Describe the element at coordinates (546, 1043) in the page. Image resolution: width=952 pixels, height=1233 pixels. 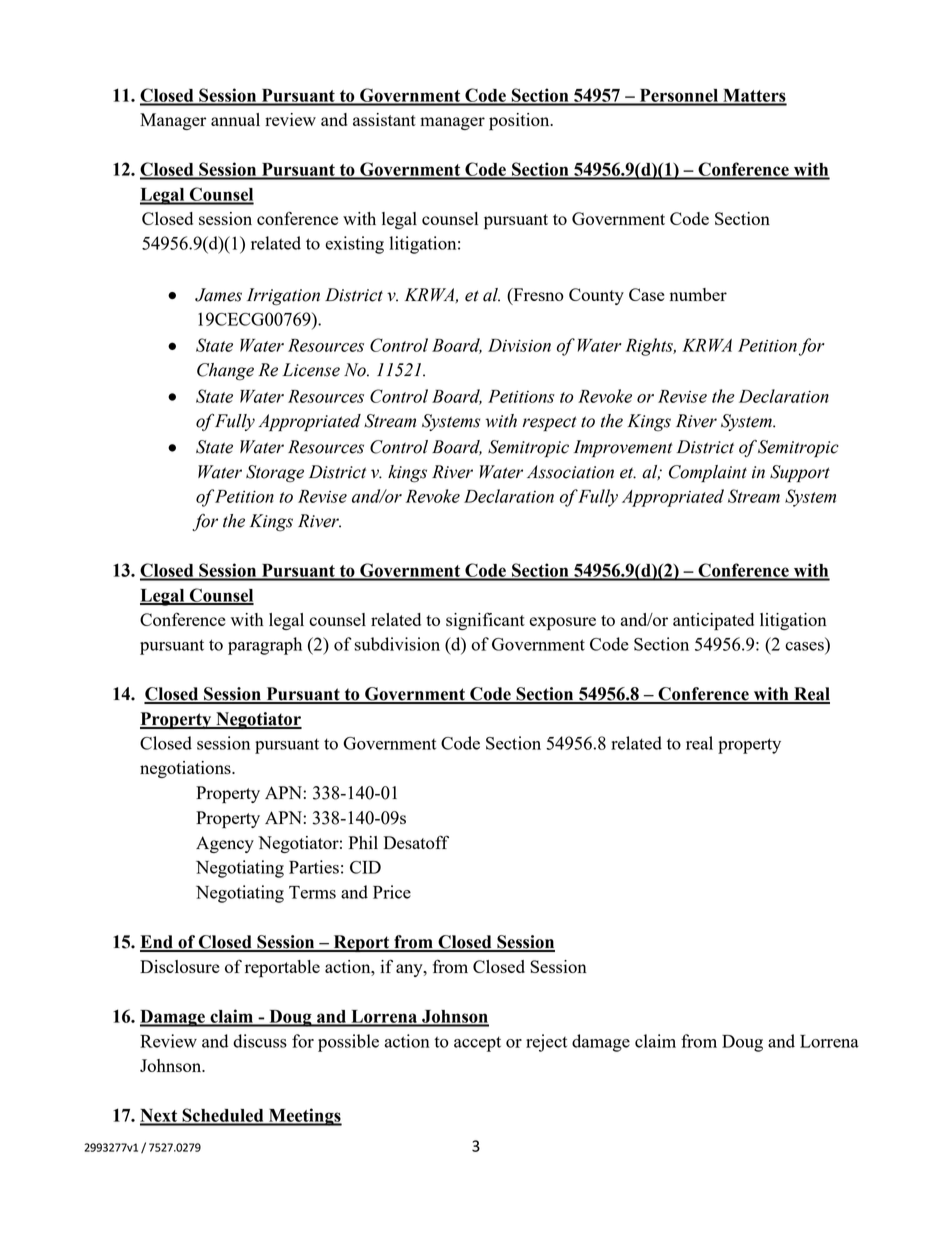
I see `reject` at that location.
